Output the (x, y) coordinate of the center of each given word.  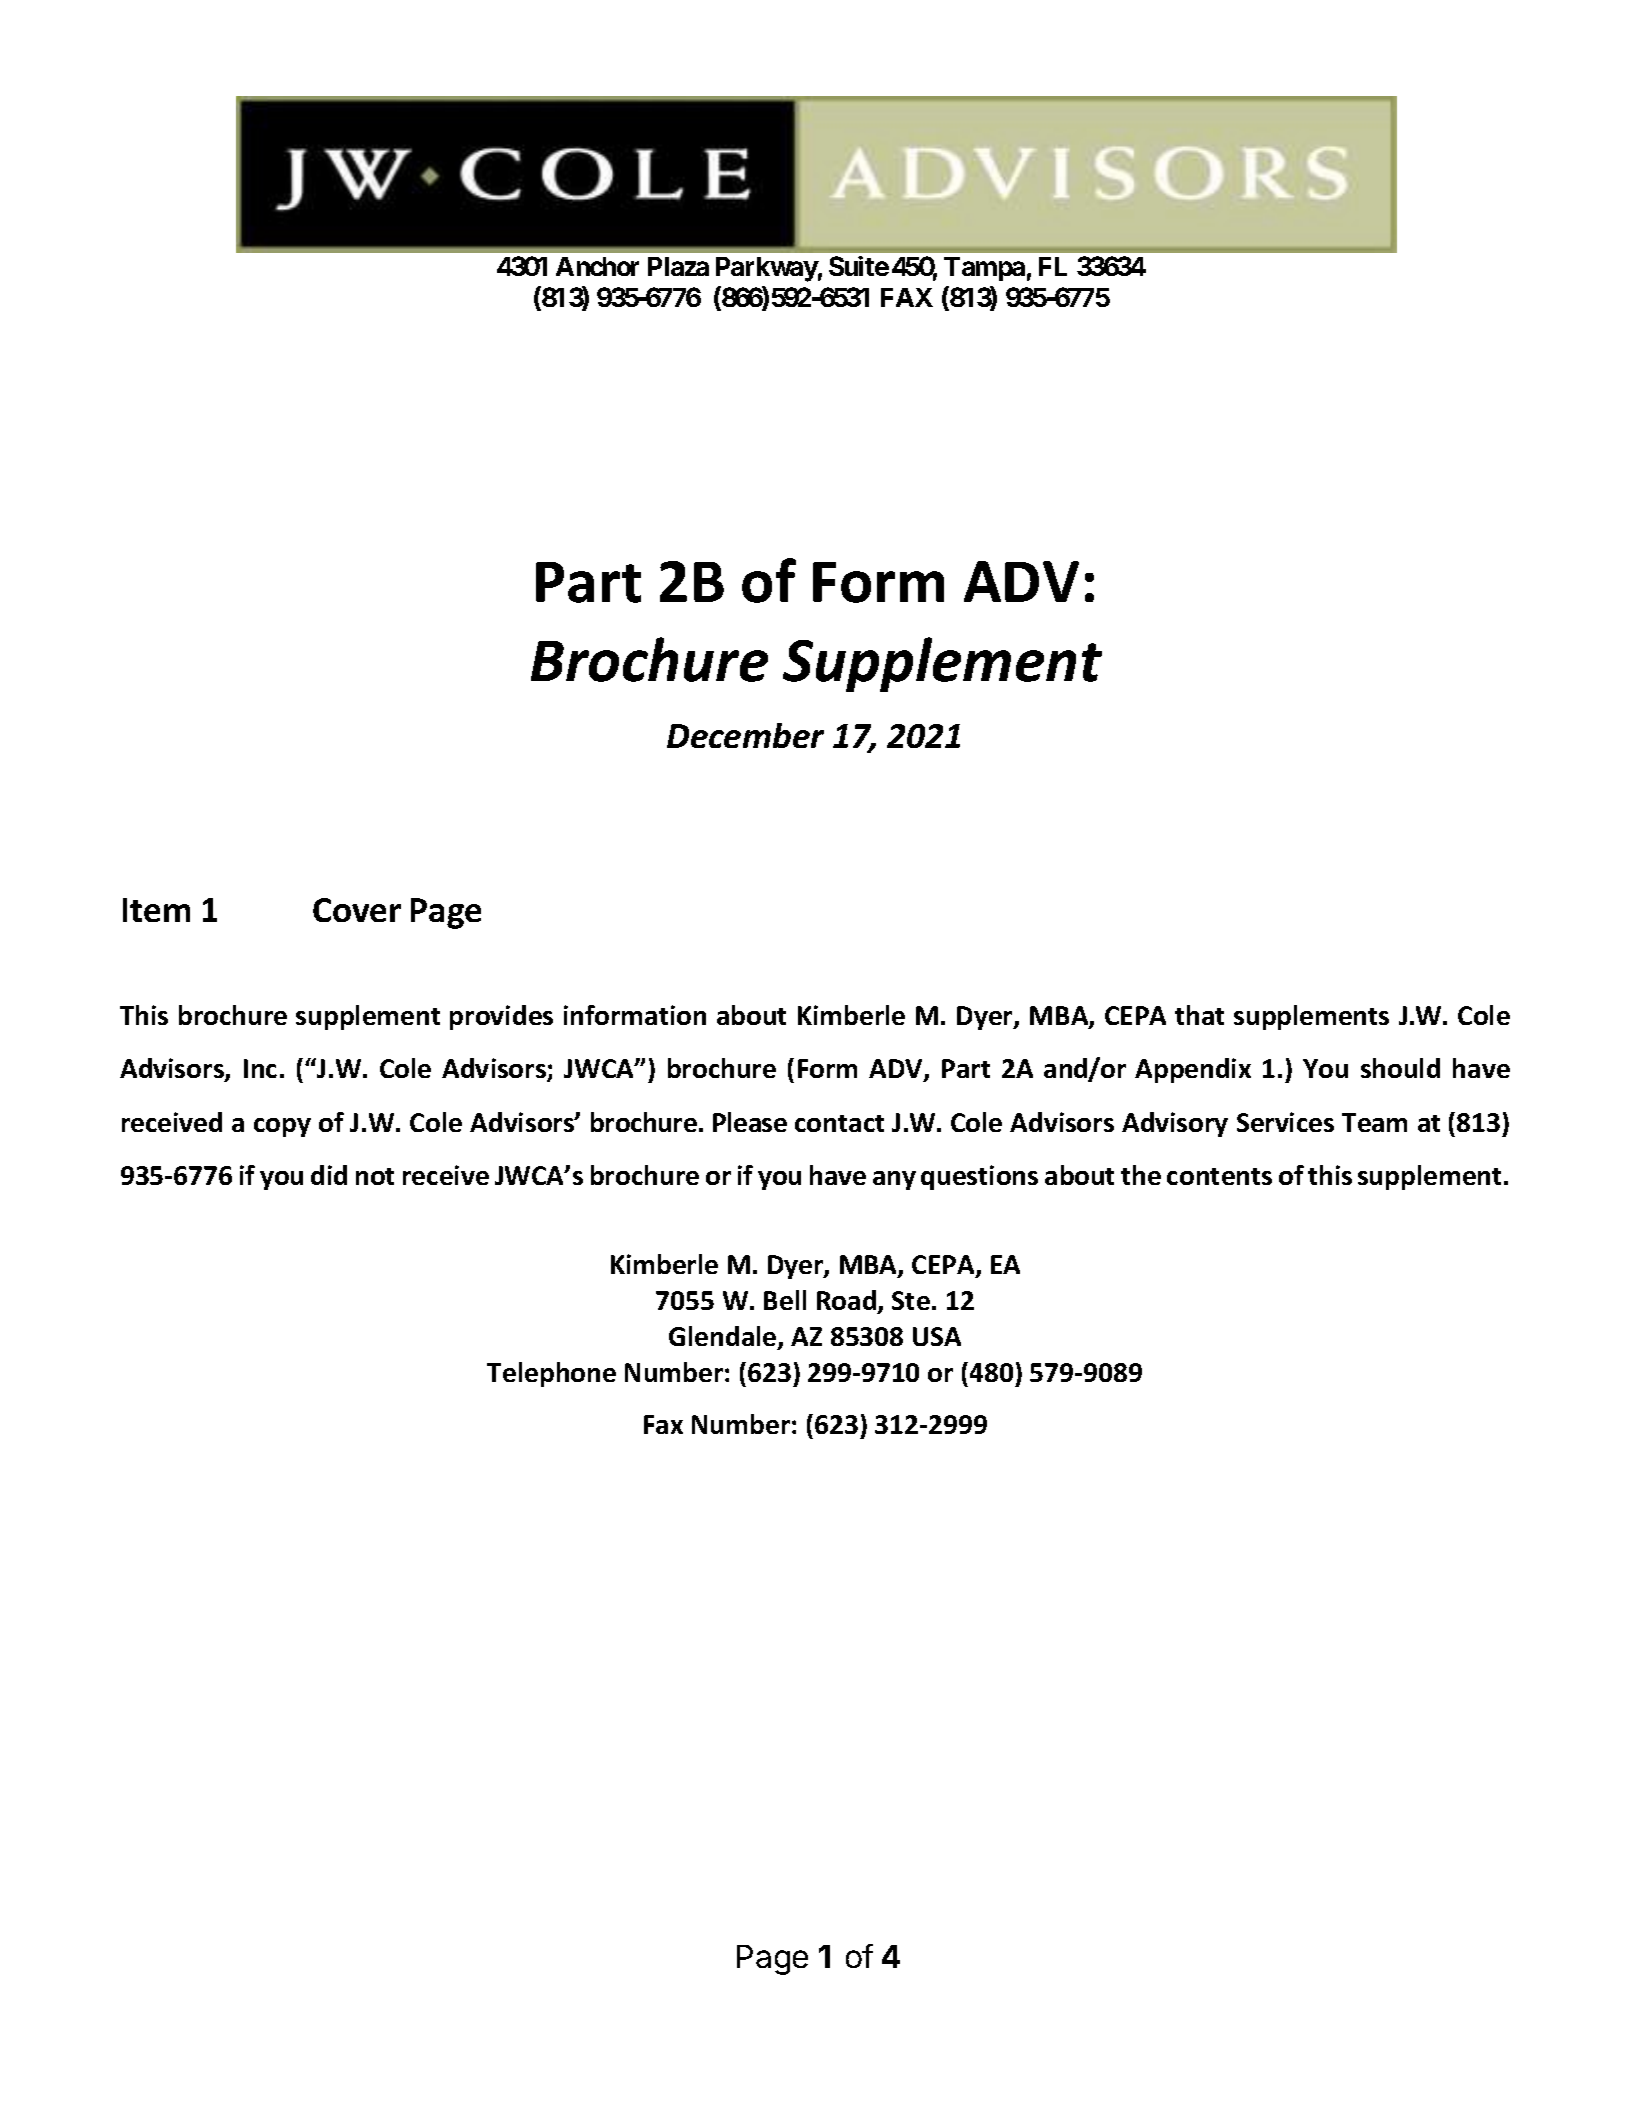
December (745, 735)
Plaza (678, 266)
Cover (357, 910)
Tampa (984, 269)
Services (1285, 1122)
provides (501, 1017)
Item (156, 910)
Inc (260, 1068)
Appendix (1193, 1070)
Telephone (551, 1374)
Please (750, 1122)
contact (839, 1123)
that (1199, 1015)
